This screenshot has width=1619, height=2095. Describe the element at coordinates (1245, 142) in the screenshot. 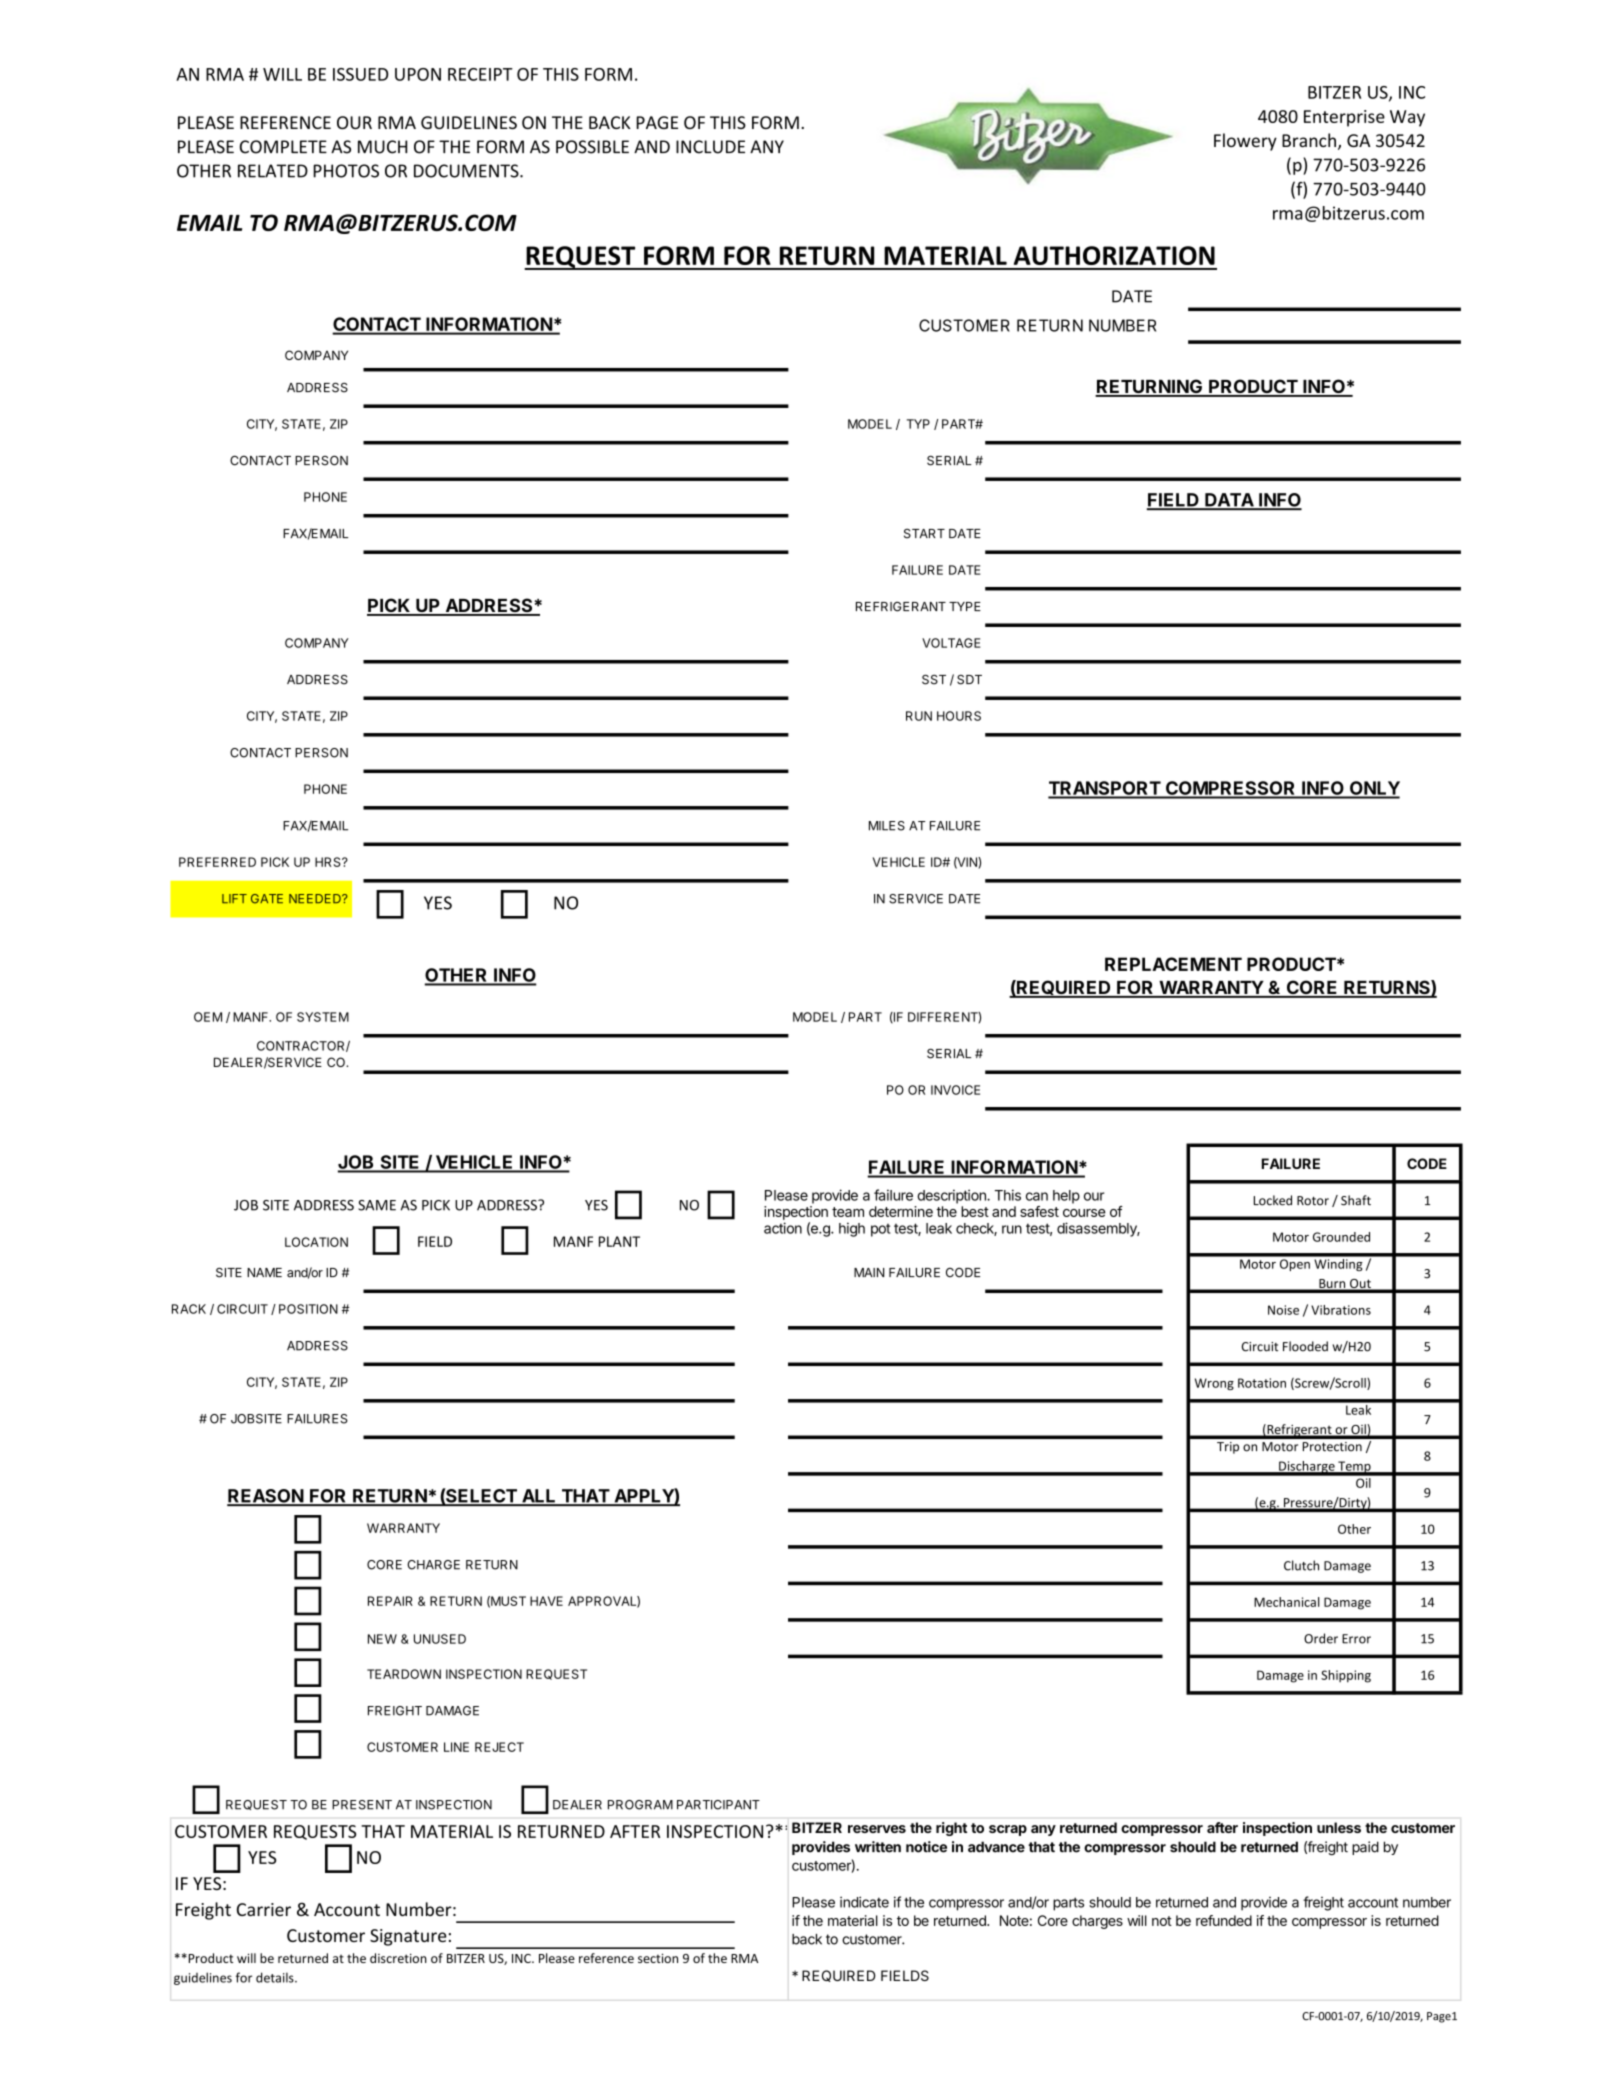

I see `Flowery` at that location.
